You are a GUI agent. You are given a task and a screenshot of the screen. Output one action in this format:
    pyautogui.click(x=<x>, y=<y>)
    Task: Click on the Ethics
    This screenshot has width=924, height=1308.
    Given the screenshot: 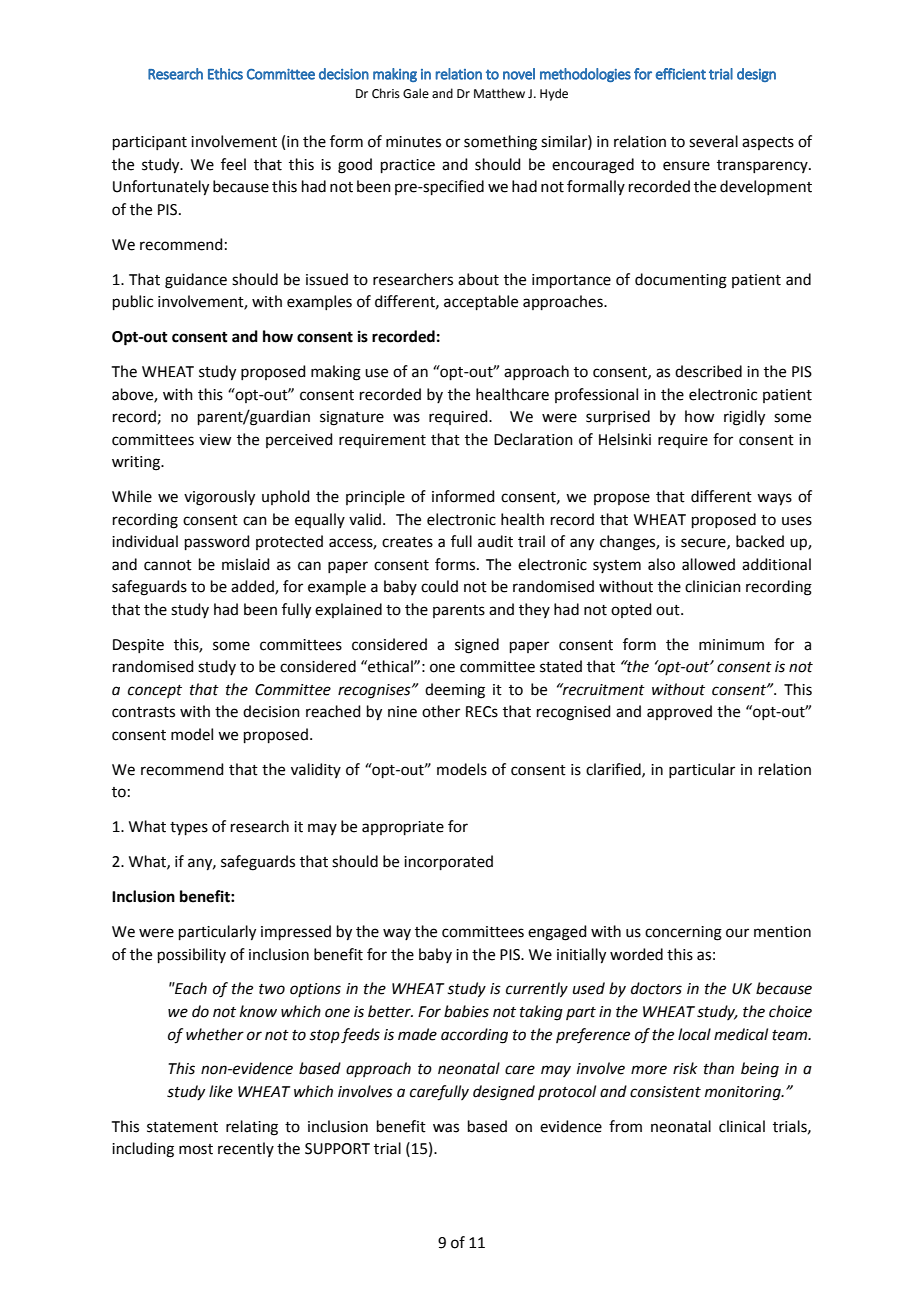 What is the action you would take?
    pyautogui.click(x=225, y=74)
